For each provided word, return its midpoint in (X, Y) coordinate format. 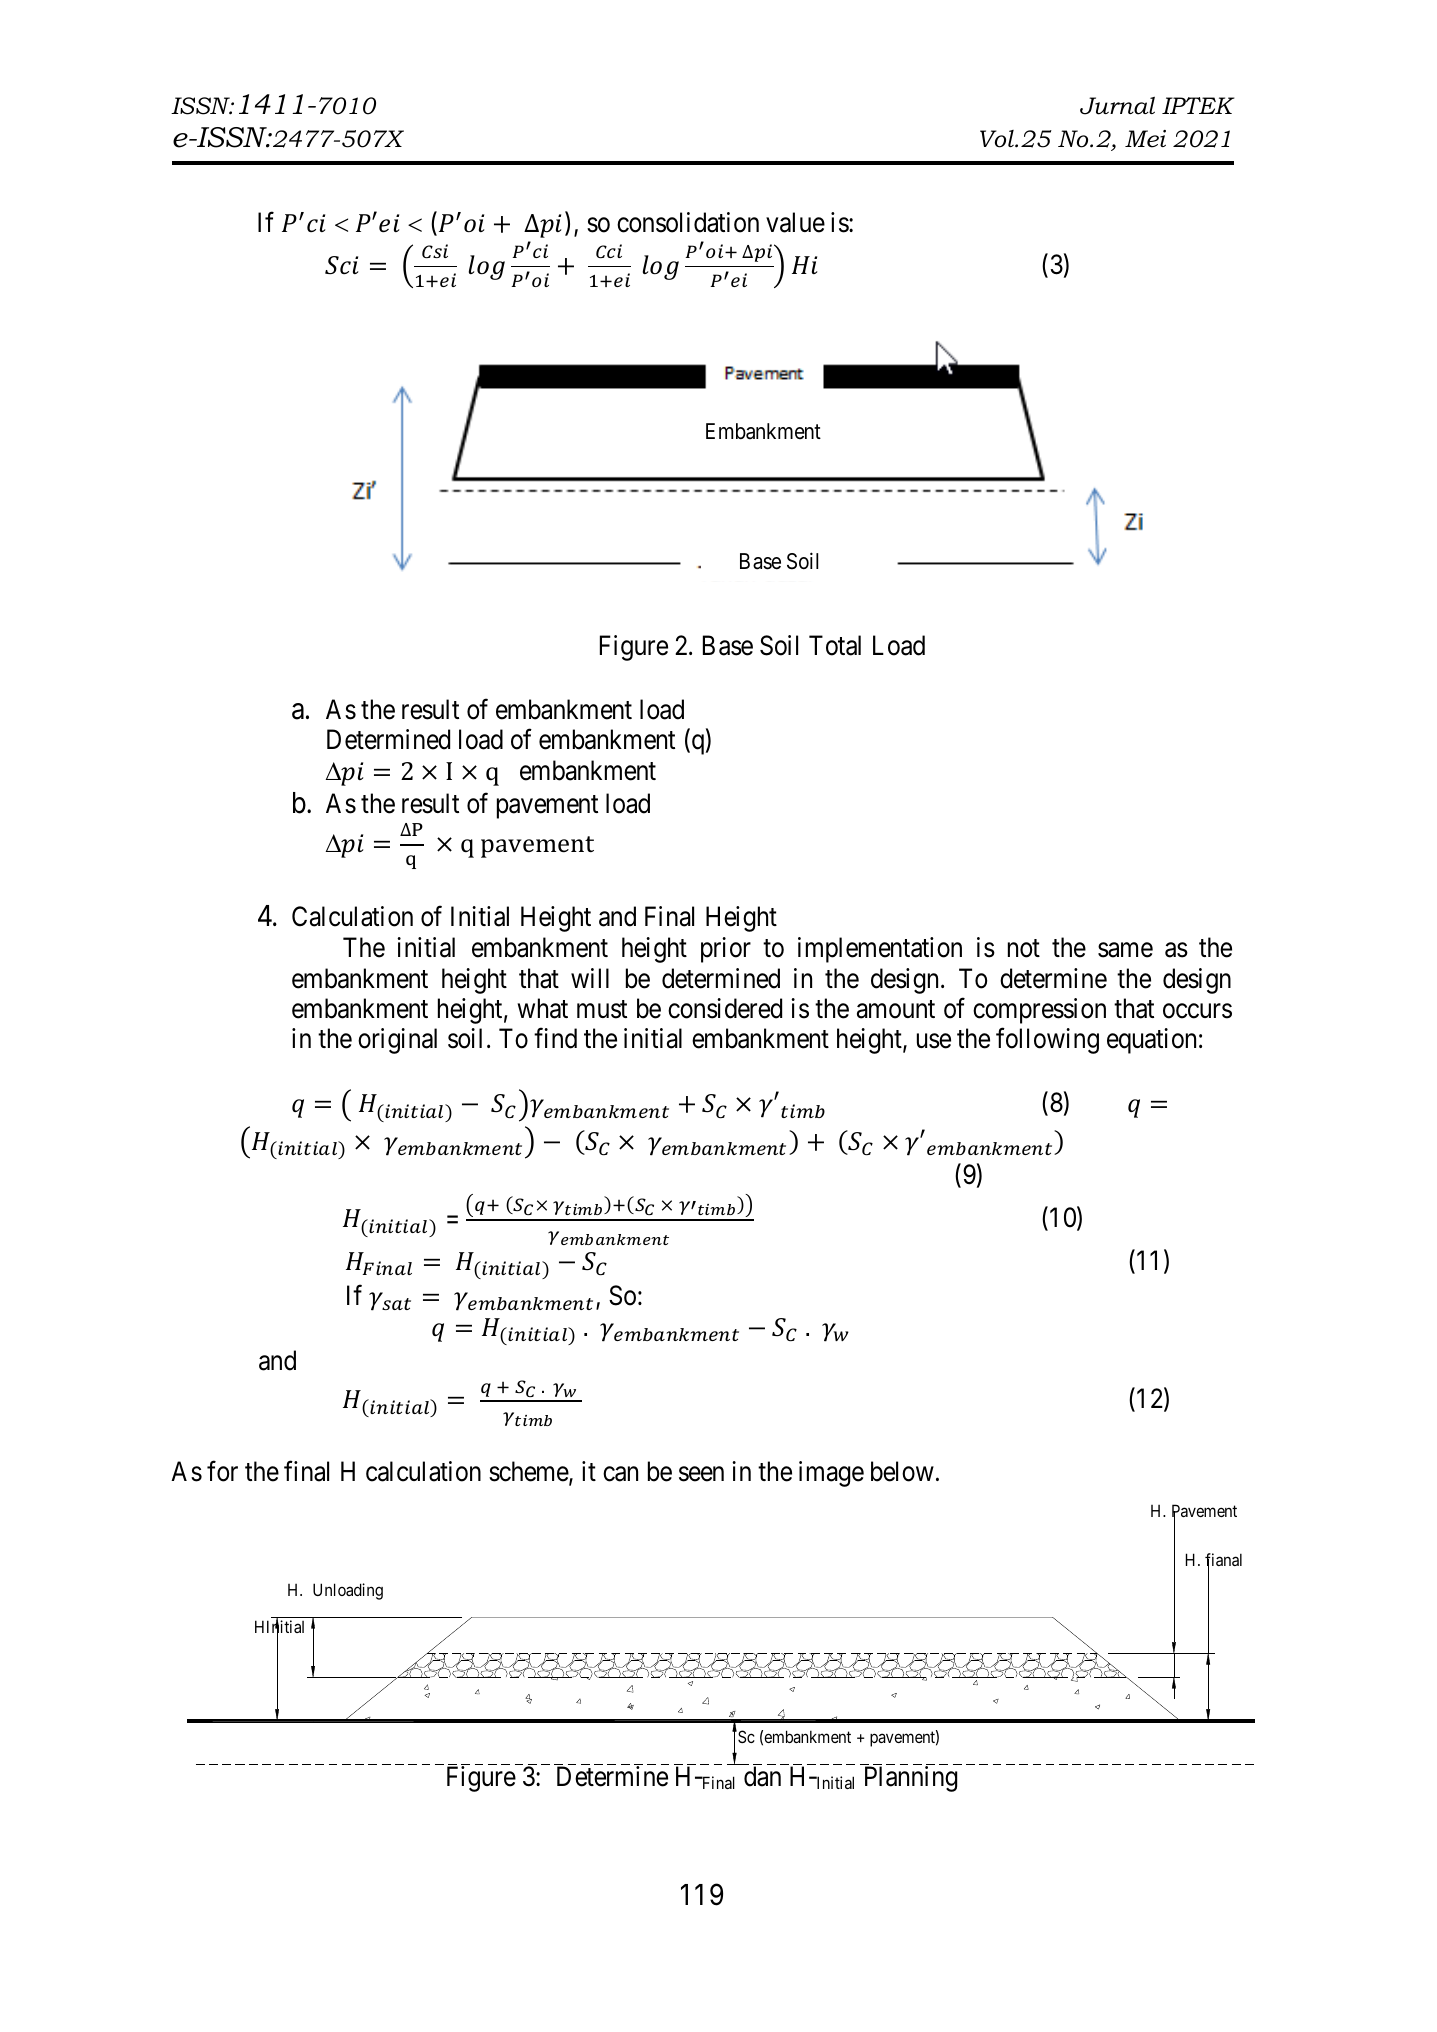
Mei (1145, 139)
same (1125, 950)
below (902, 1471)
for (222, 1471)
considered (725, 1008)
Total (835, 645)
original (397, 1041)
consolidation (688, 222)
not (1024, 948)
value (795, 222)
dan (762, 1776)
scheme (529, 1472)
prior (726, 950)
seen (701, 1474)
